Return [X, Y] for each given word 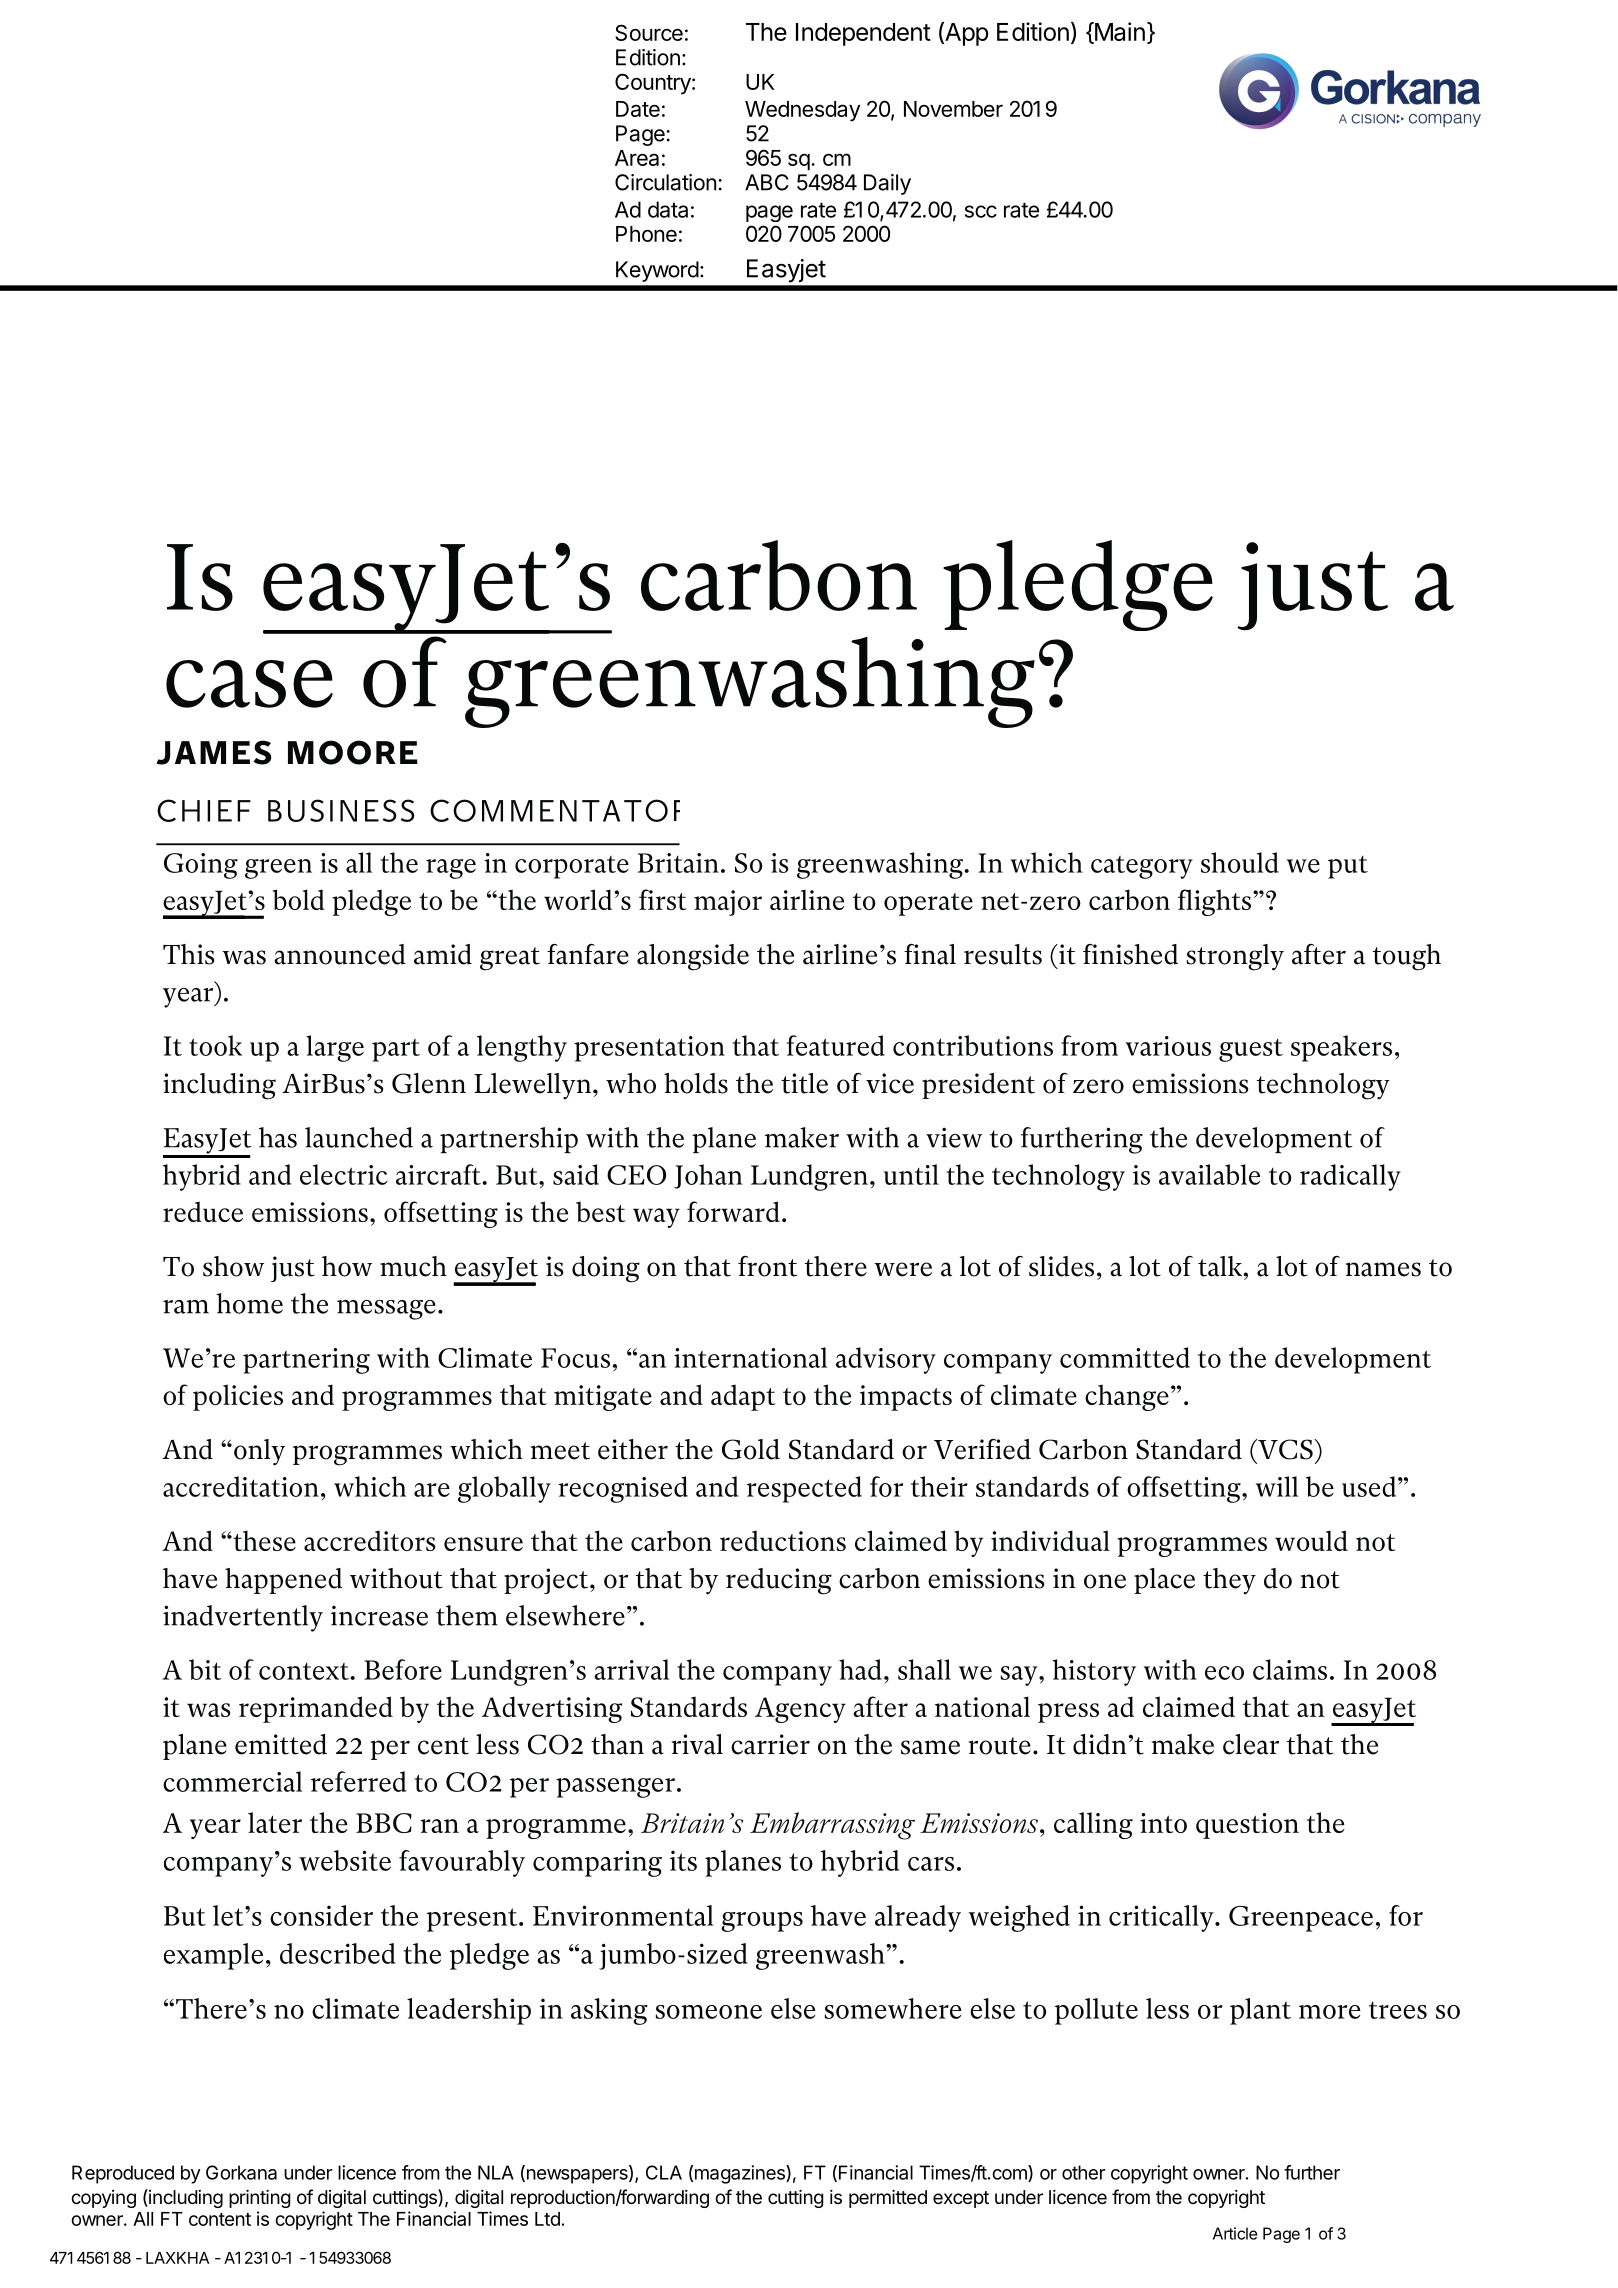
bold [299, 899]
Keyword [657, 271]
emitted [281, 1744]
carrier [770, 1744]
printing [260, 2198]
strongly [1235, 957]
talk [1220, 1266]
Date [638, 109]
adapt [743, 1397]
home [249, 1303]
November [953, 109]
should [1240, 862]
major [728, 903]
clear [1251, 1744]
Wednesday [802, 111]
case [249, 684]
